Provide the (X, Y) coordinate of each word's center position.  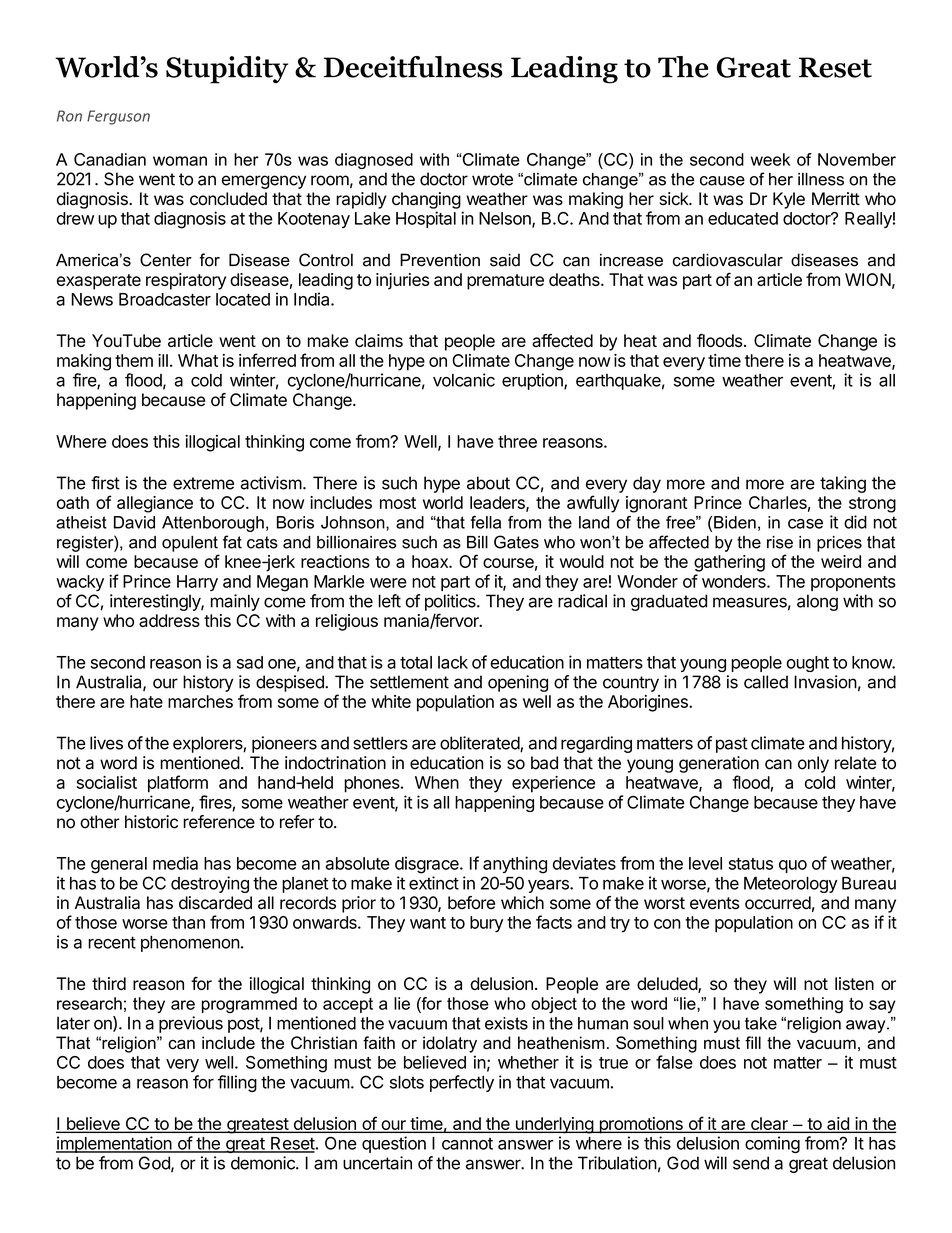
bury (486, 924)
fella (486, 522)
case (805, 524)
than (188, 922)
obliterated (480, 744)
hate (146, 701)
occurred (778, 903)
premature (505, 282)
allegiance (155, 504)
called (766, 682)
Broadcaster (165, 299)
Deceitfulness (413, 67)
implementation (114, 1144)
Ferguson (118, 117)
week (770, 159)
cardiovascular (728, 260)
